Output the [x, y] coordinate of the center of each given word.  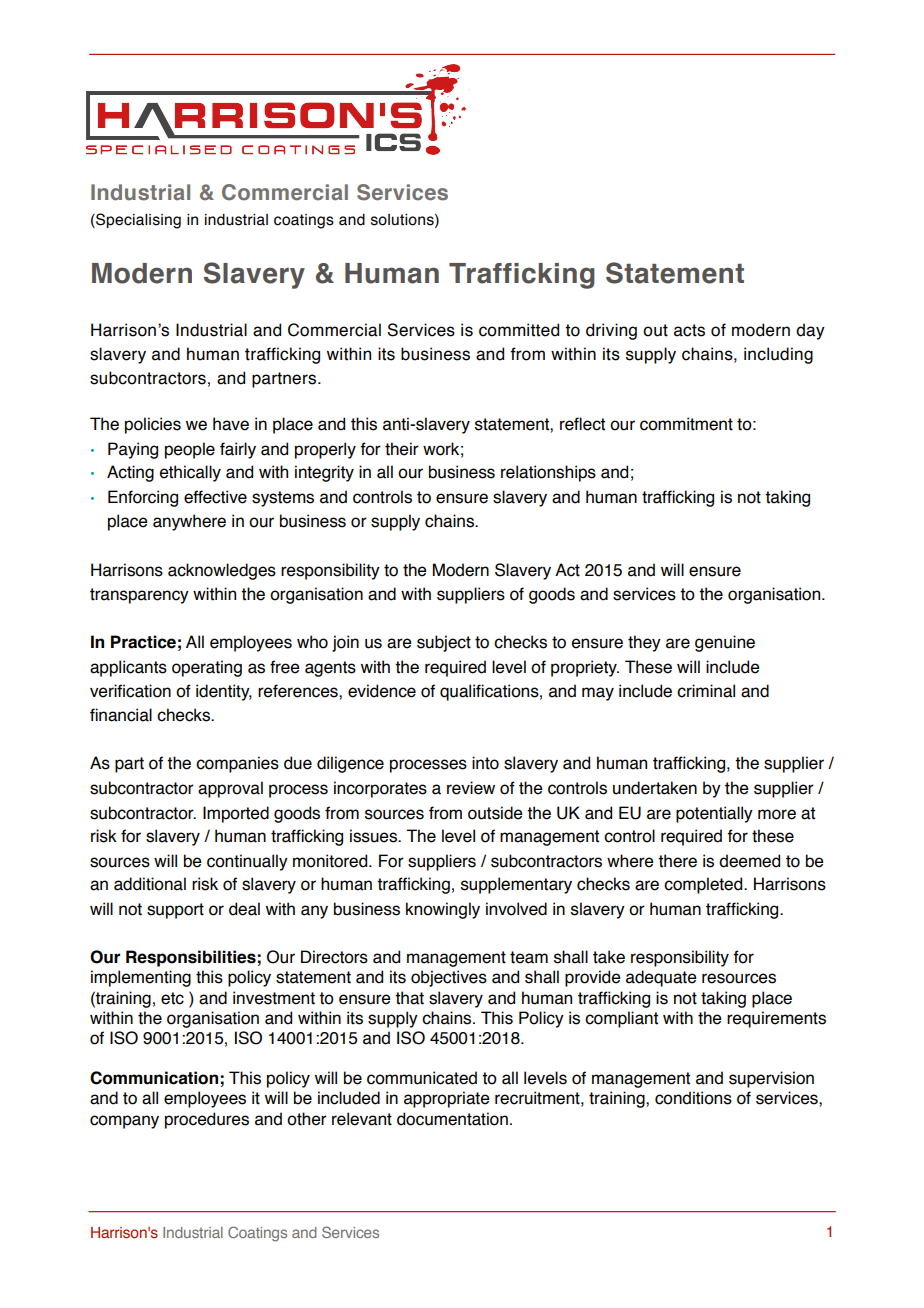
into [485, 763]
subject [444, 643]
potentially [714, 814]
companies [237, 764]
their [402, 449]
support [175, 911]
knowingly [443, 910]
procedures [207, 1120]
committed [519, 330]
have [231, 424]
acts [689, 330]
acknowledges [222, 571]
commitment [686, 424]
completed [704, 885]
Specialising [137, 221]
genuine [725, 643]
